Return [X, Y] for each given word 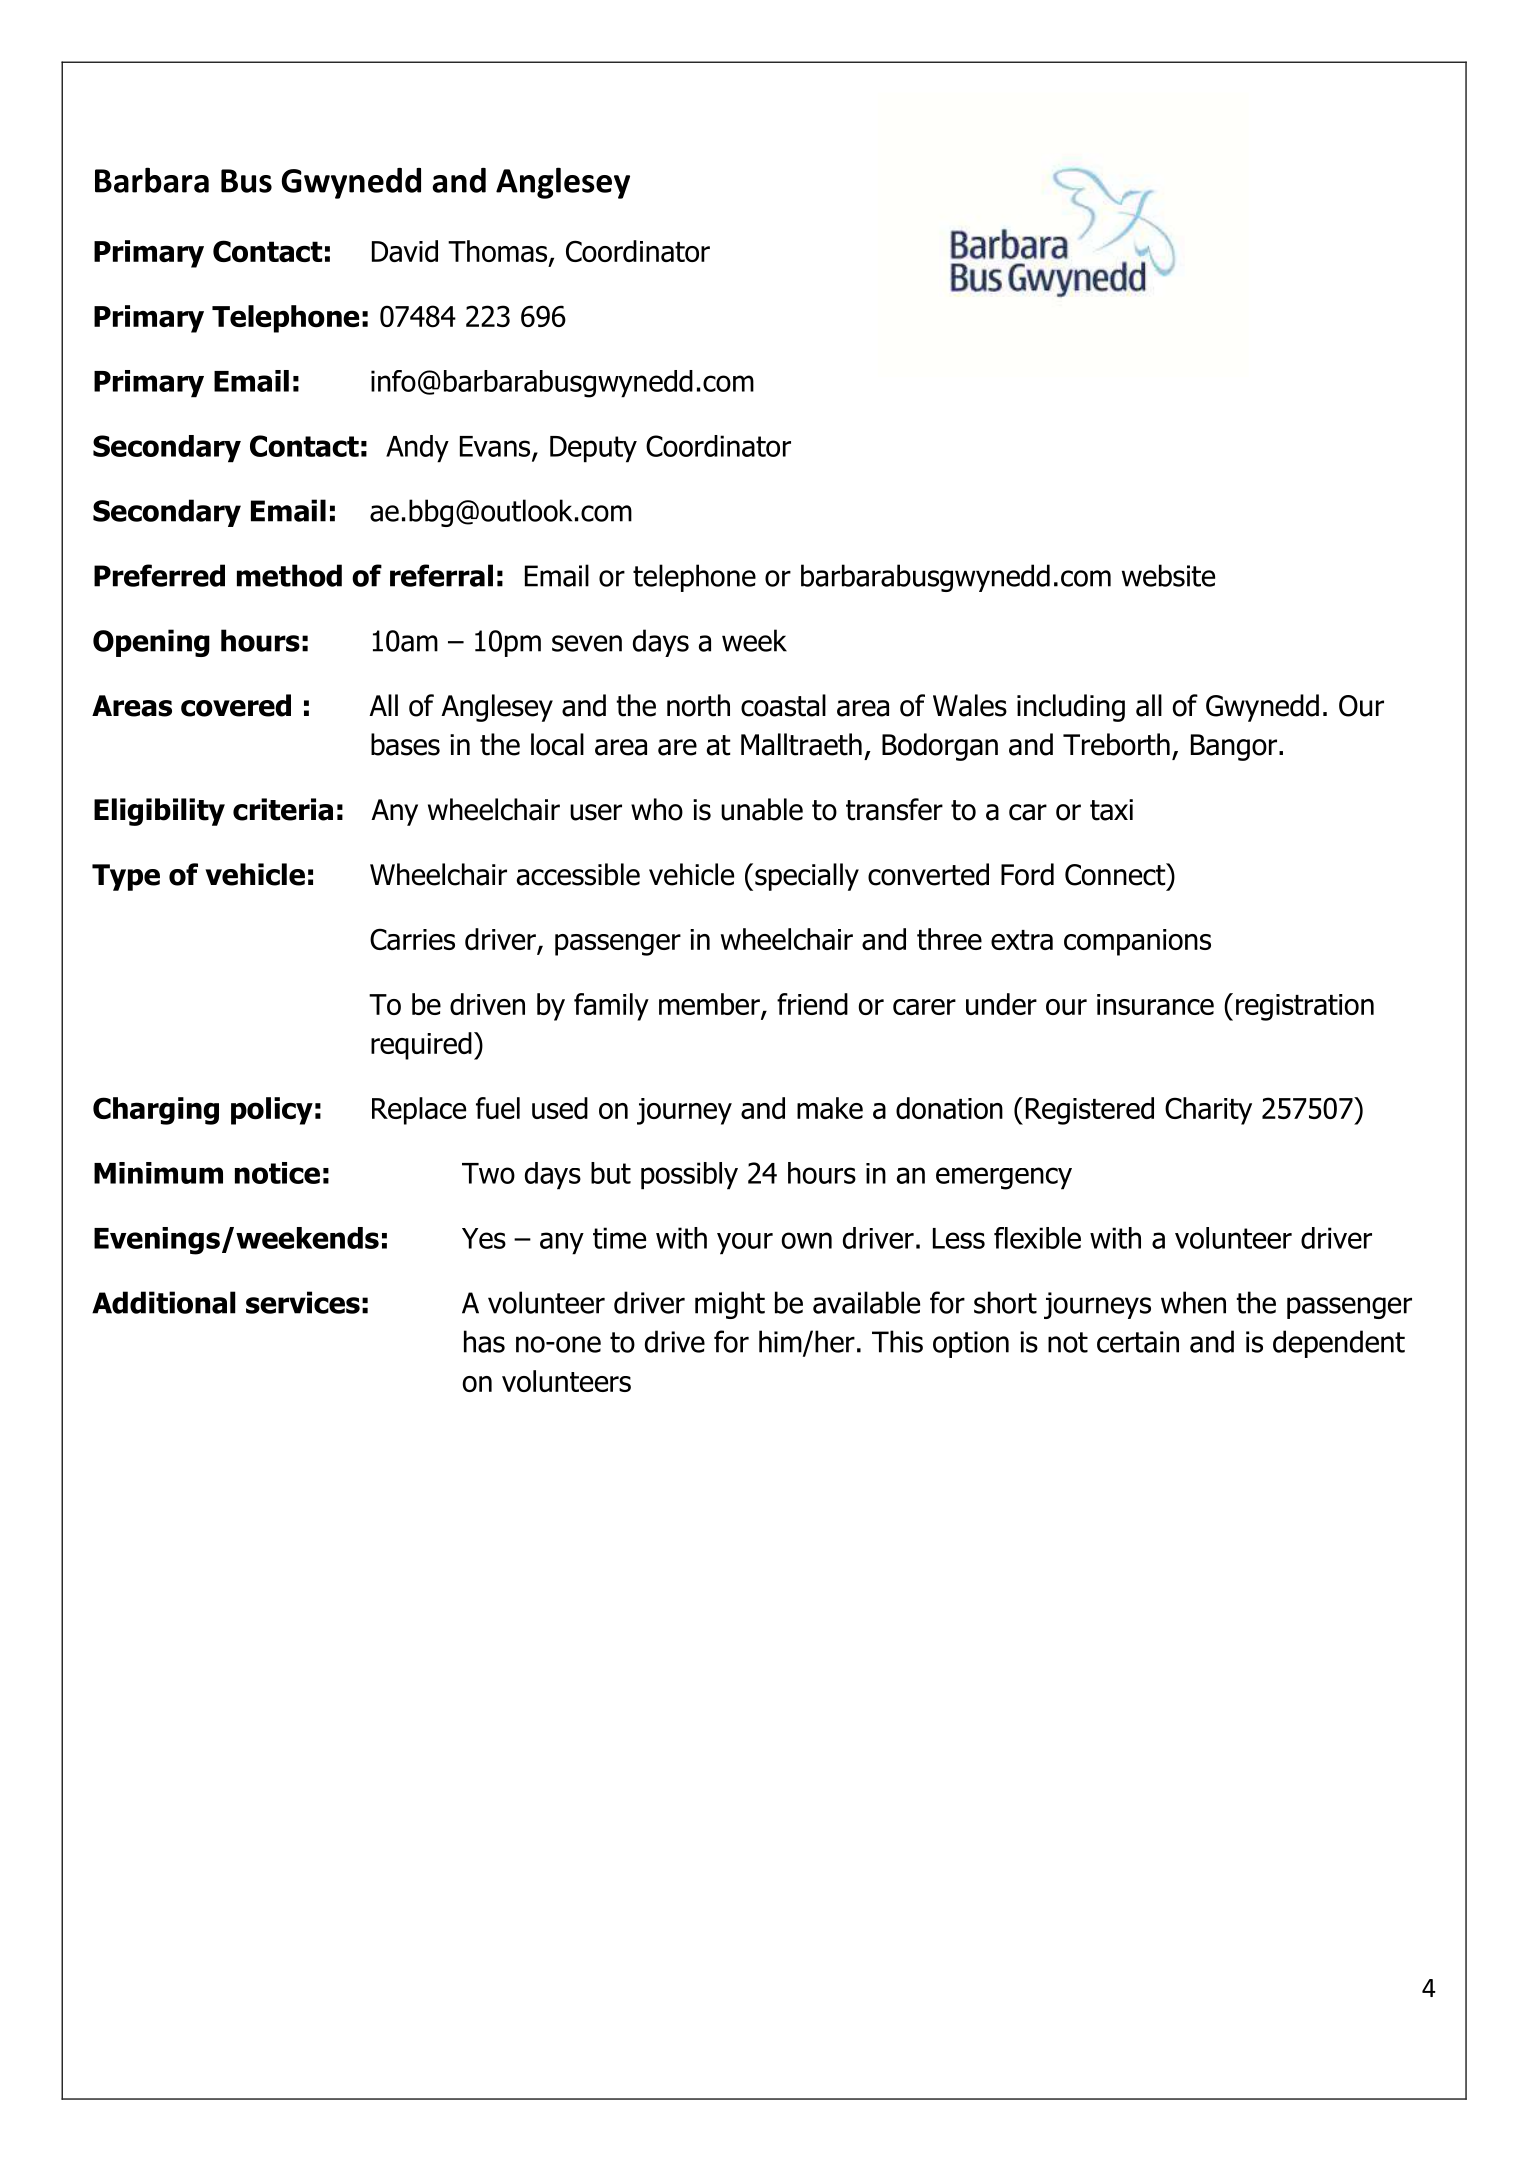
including [1071, 708]
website [1168, 575]
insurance [1155, 1004]
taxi [1111, 810]
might [730, 1305]
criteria [283, 809]
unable [762, 809]
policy [272, 1111]
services [303, 1302]
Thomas [499, 252]
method [289, 575]
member [710, 1005]
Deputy [593, 449]
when [1193, 1302]
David [405, 251]
